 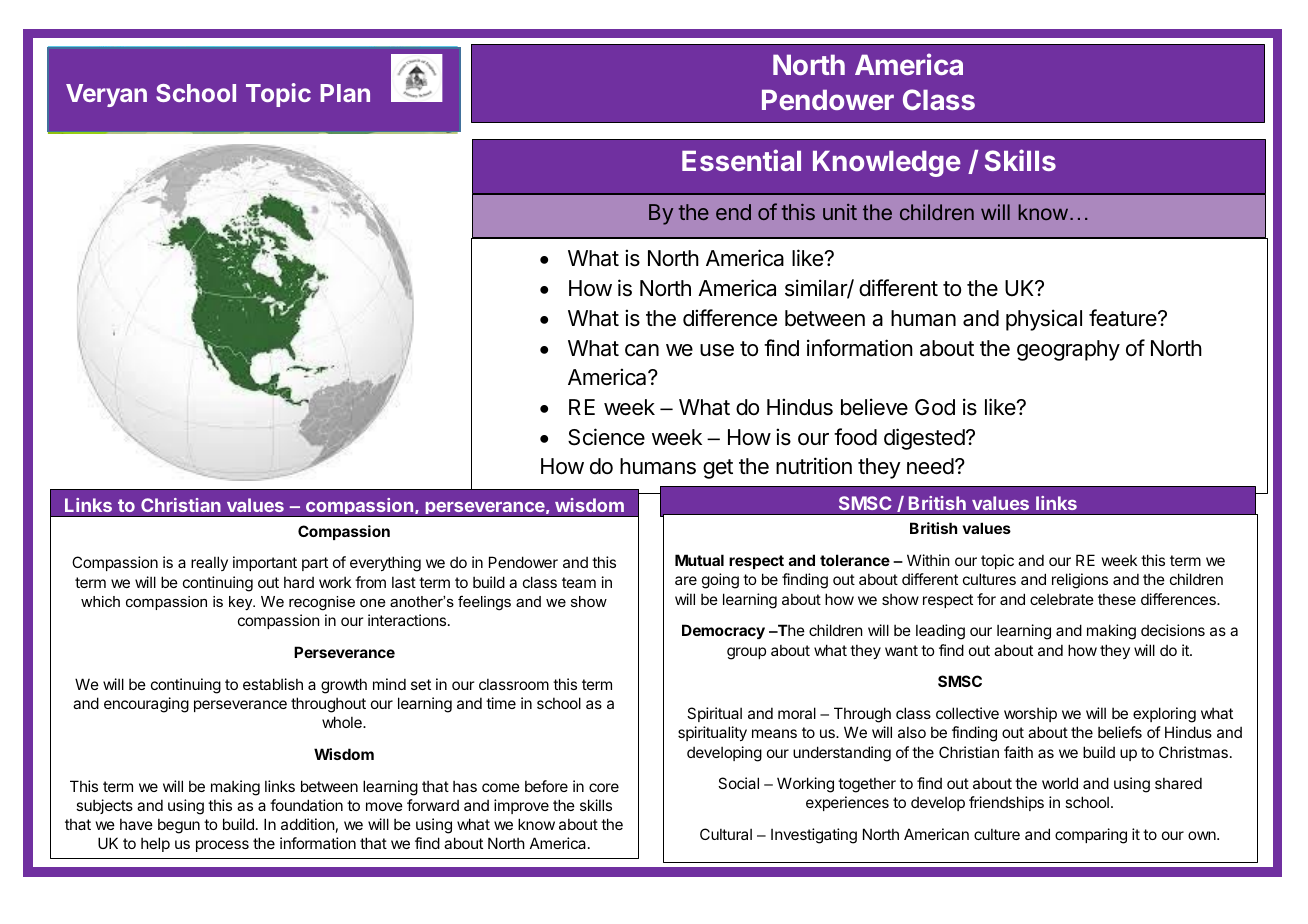 What do you see at coordinates (179, 826) in the document?
I see `begun` at bounding box center [179, 826].
